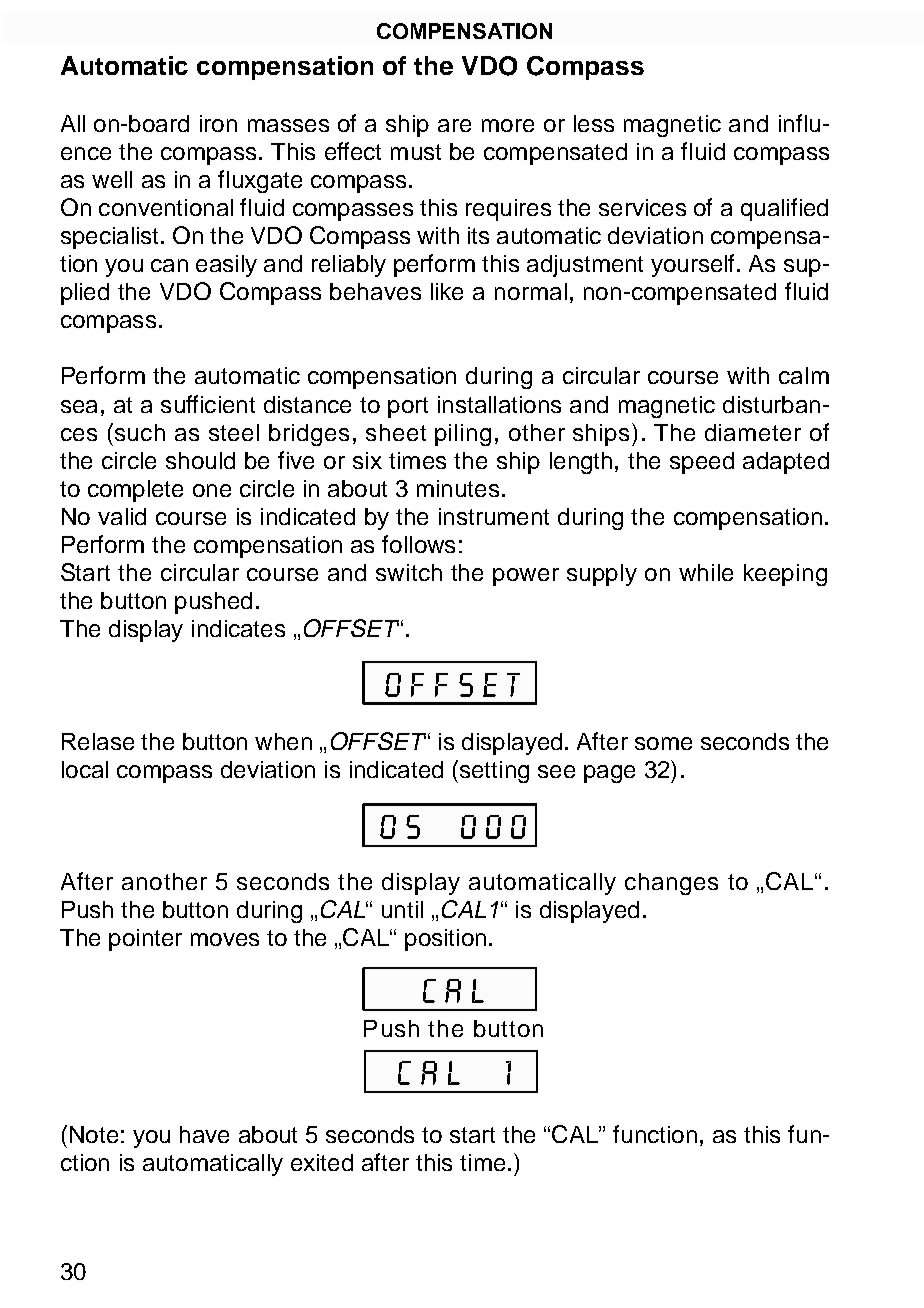 Image resolution: width=924 pixels, height=1308 pixels. Describe the element at coordinates (122, 516) in the screenshot. I see `valid` at that location.
